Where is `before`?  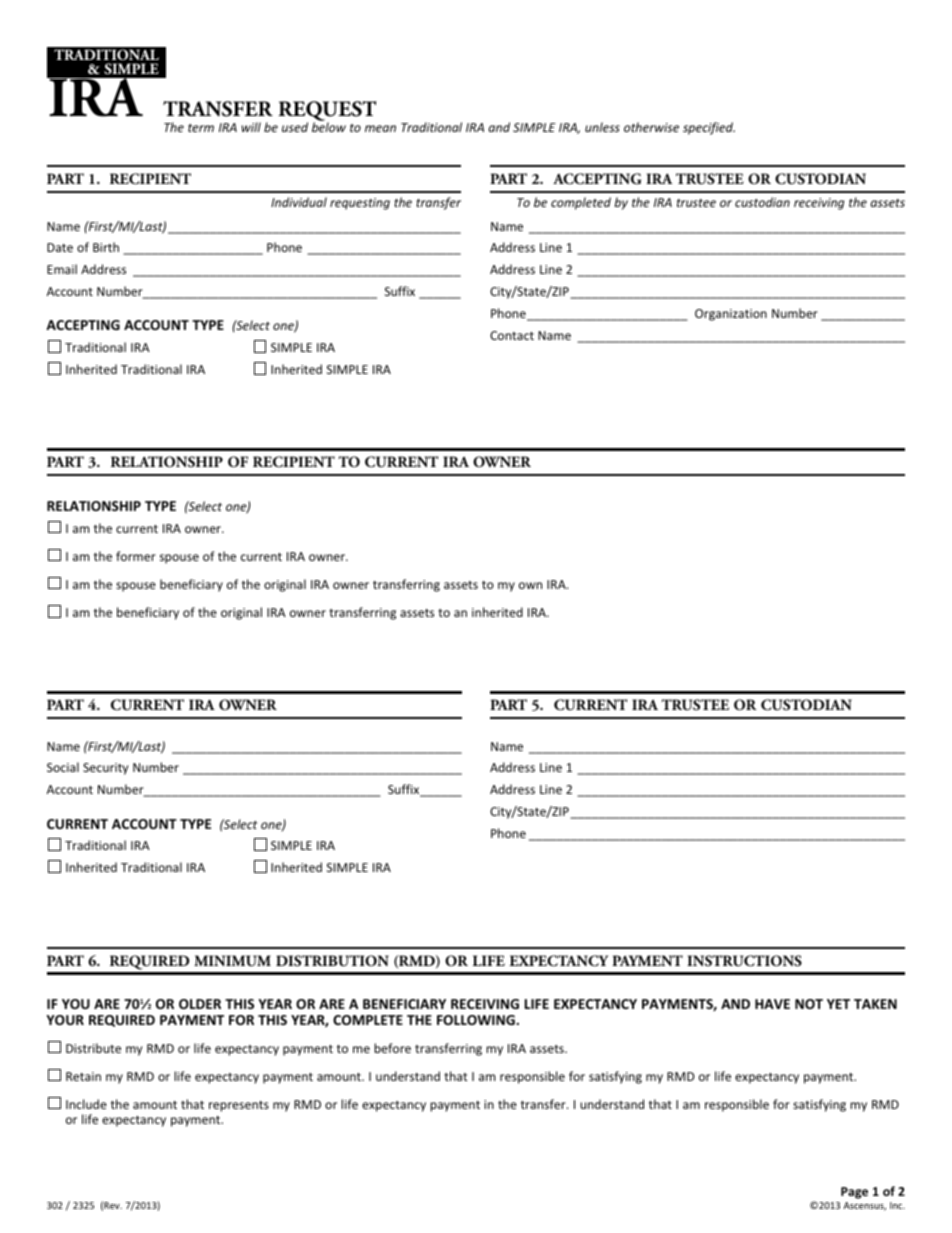 before is located at coordinates (392, 1048).
